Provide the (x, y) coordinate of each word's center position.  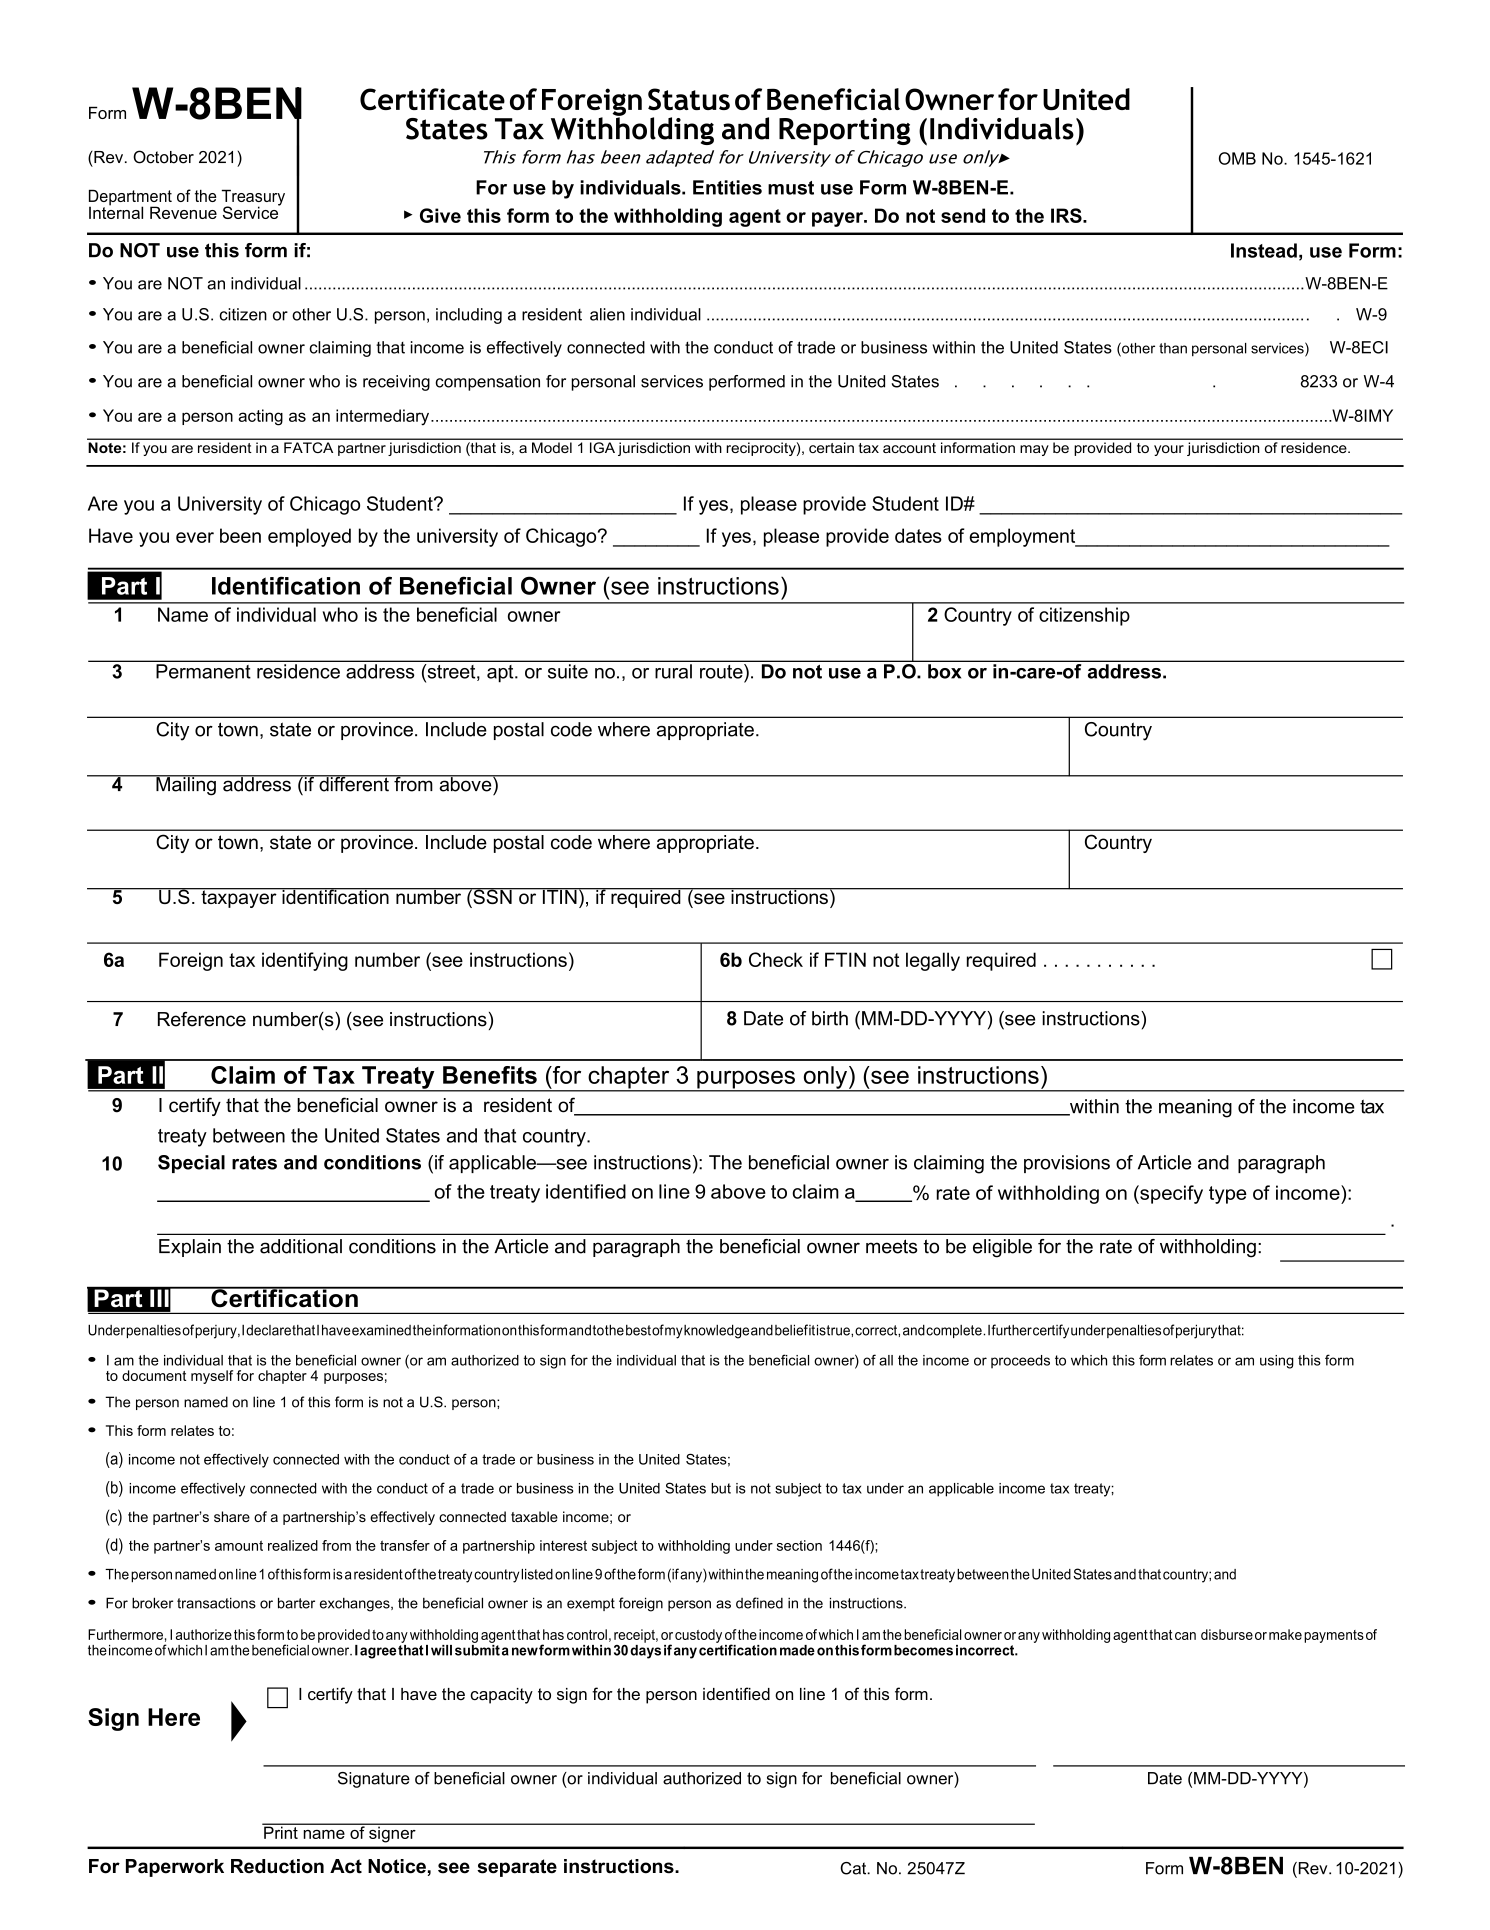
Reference (202, 1019)
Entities (727, 187)
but (721, 1488)
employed (309, 537)
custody (698, 1636)
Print (281, 1831)
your (1169, 450)
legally (933, 961)
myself (212, 1377)
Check (776, 959)
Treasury (253, 198)
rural (673, 671)
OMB (1237, 158)
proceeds (1020, 1361)
